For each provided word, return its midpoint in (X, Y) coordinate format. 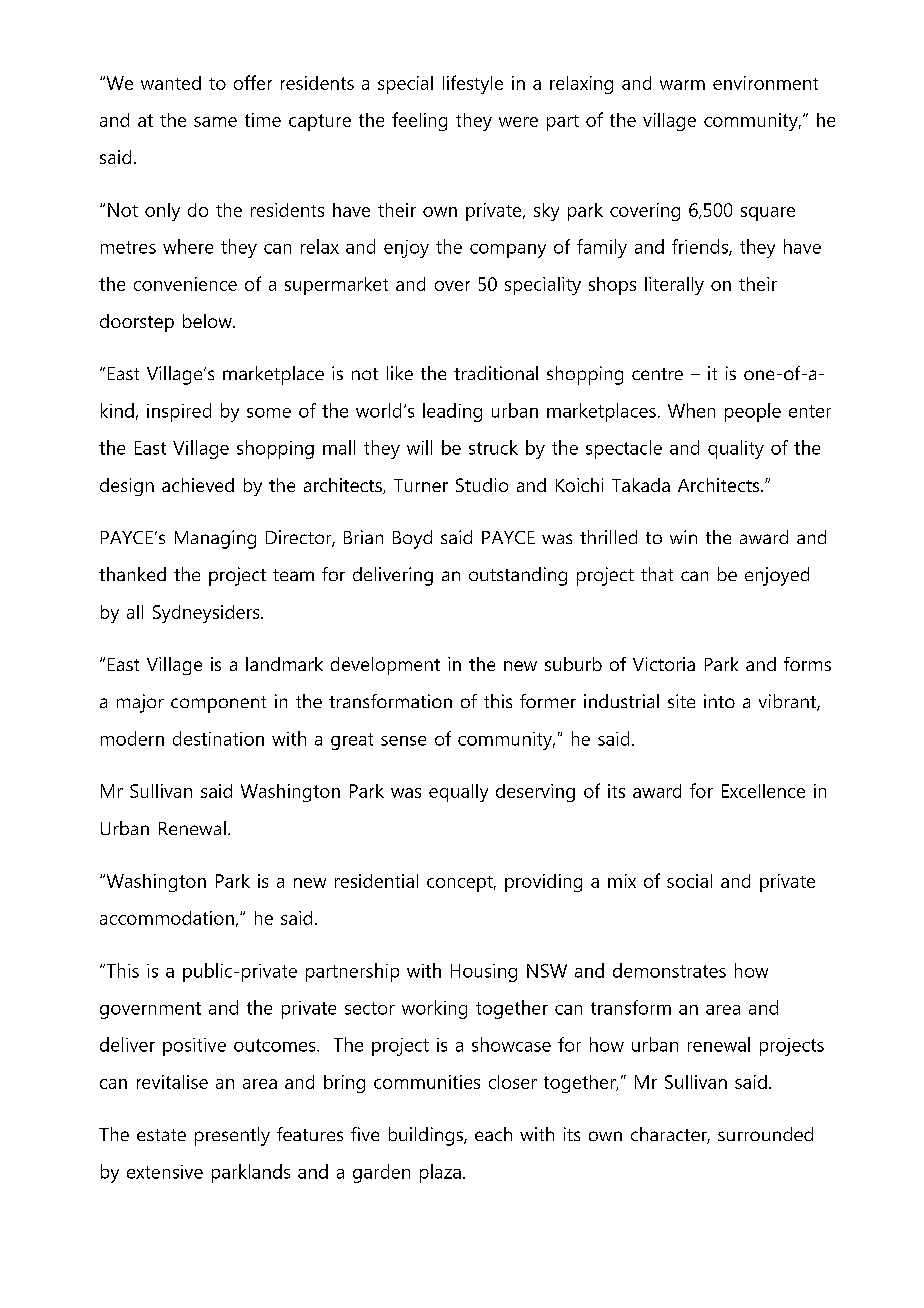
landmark (284, 664)
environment (765, 83)
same (215, 122)
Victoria (664, 664)
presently (232, 1136)
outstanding (518, 576)
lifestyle (473, 84)
